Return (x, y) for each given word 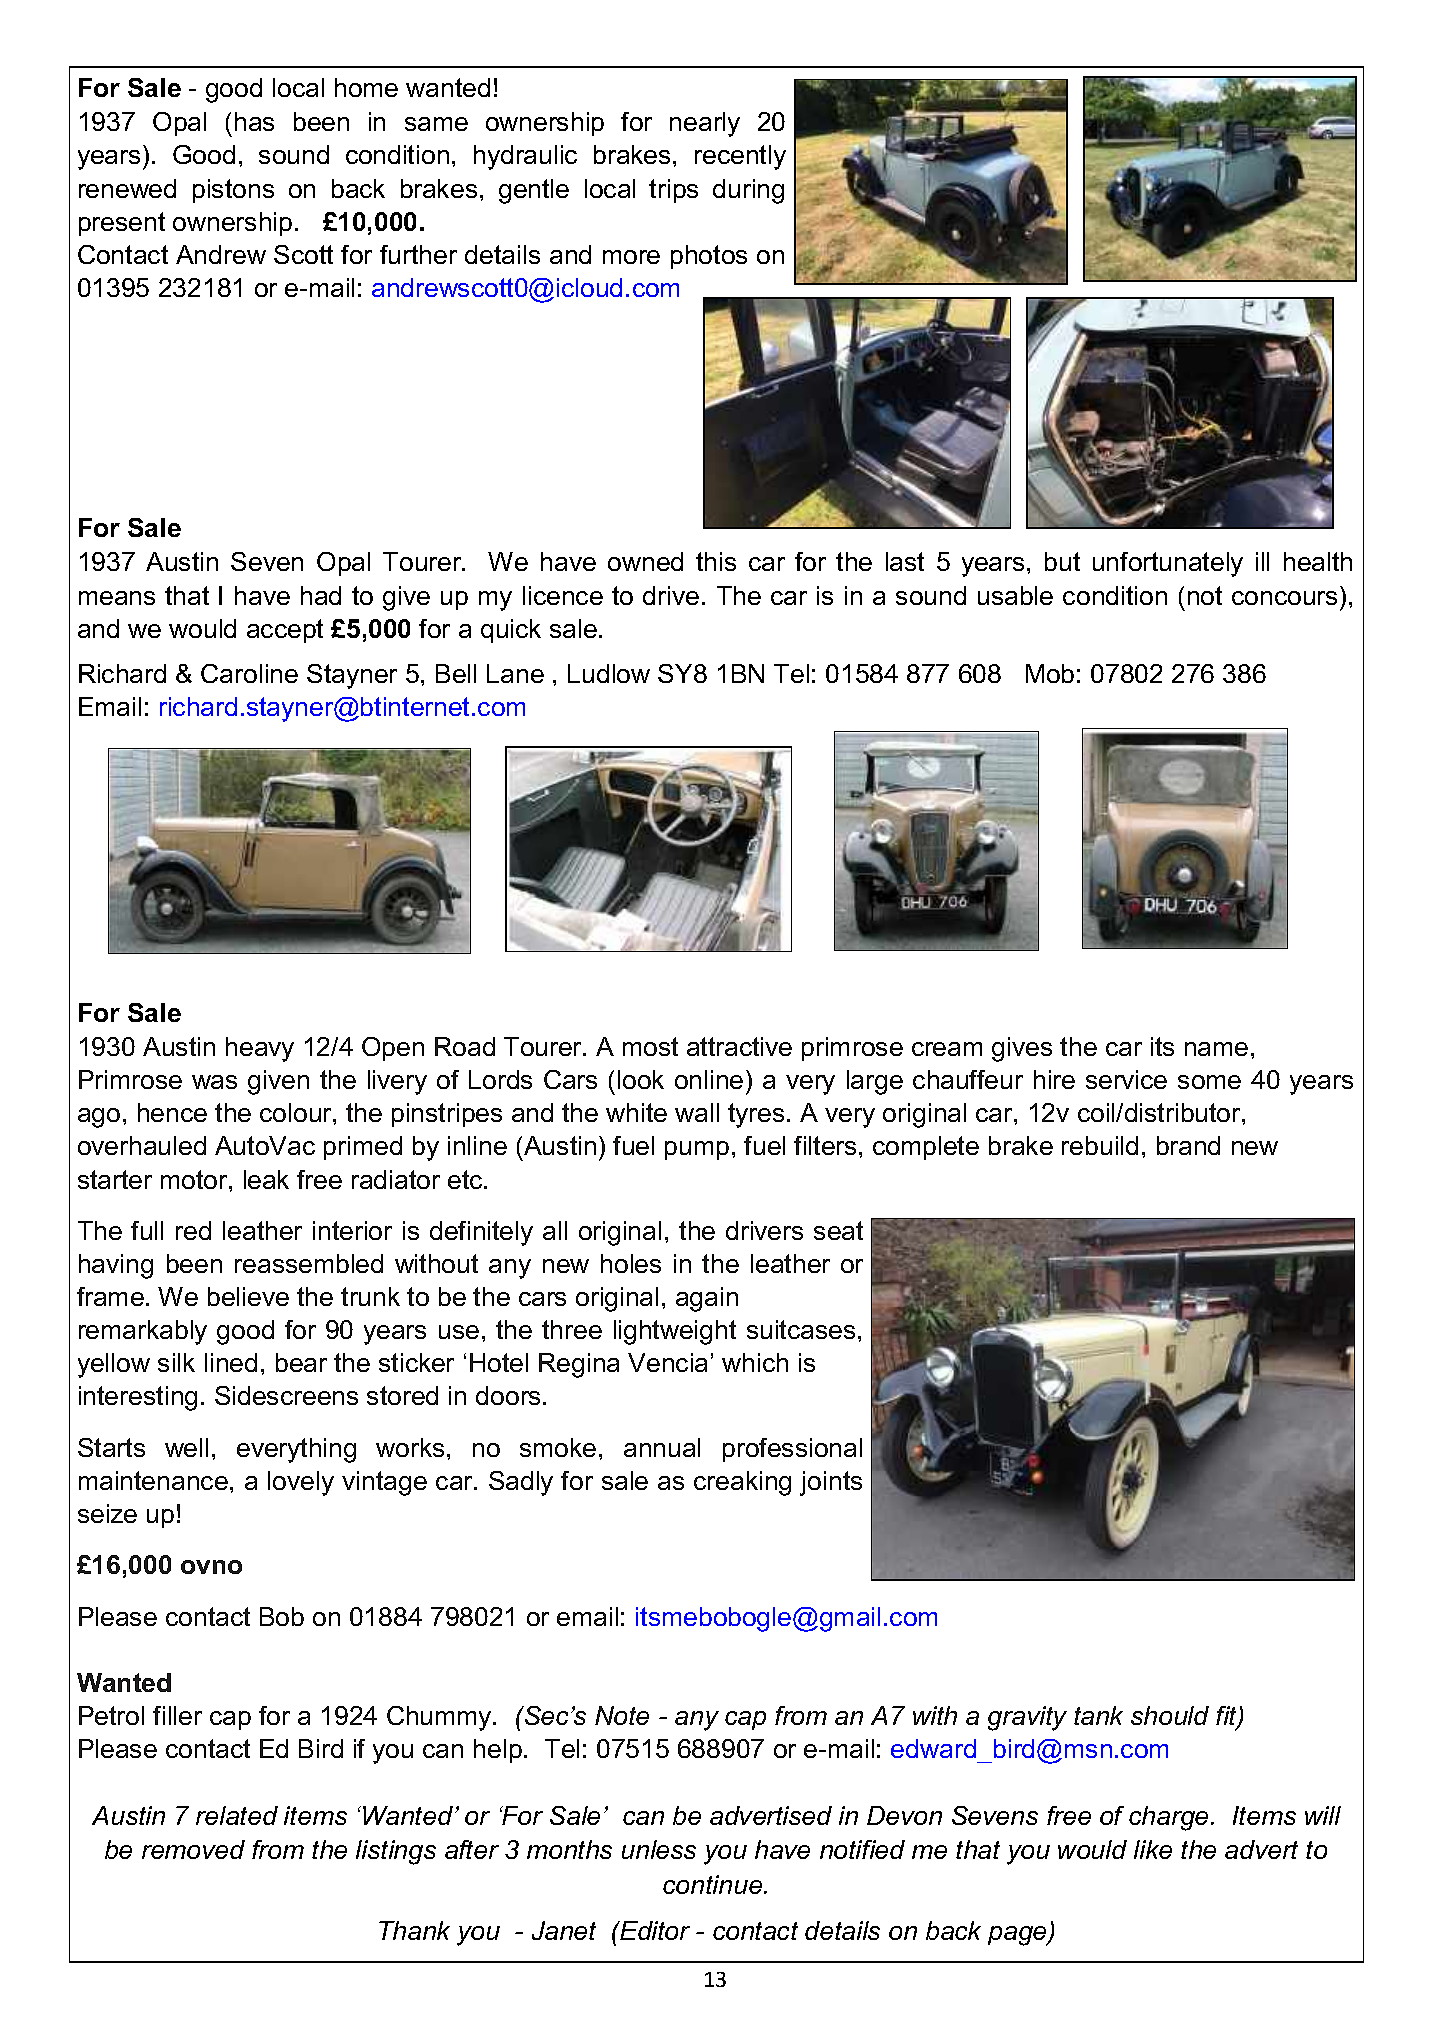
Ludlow (609, 673)
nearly (705, 124)
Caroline (249, 673)
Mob (1050, 673)
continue (714, 1884)
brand (1188, 1145)
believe (248, 1296)
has (254, 121)
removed (193, 1849)
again (707, 1299)
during (748, 191)
